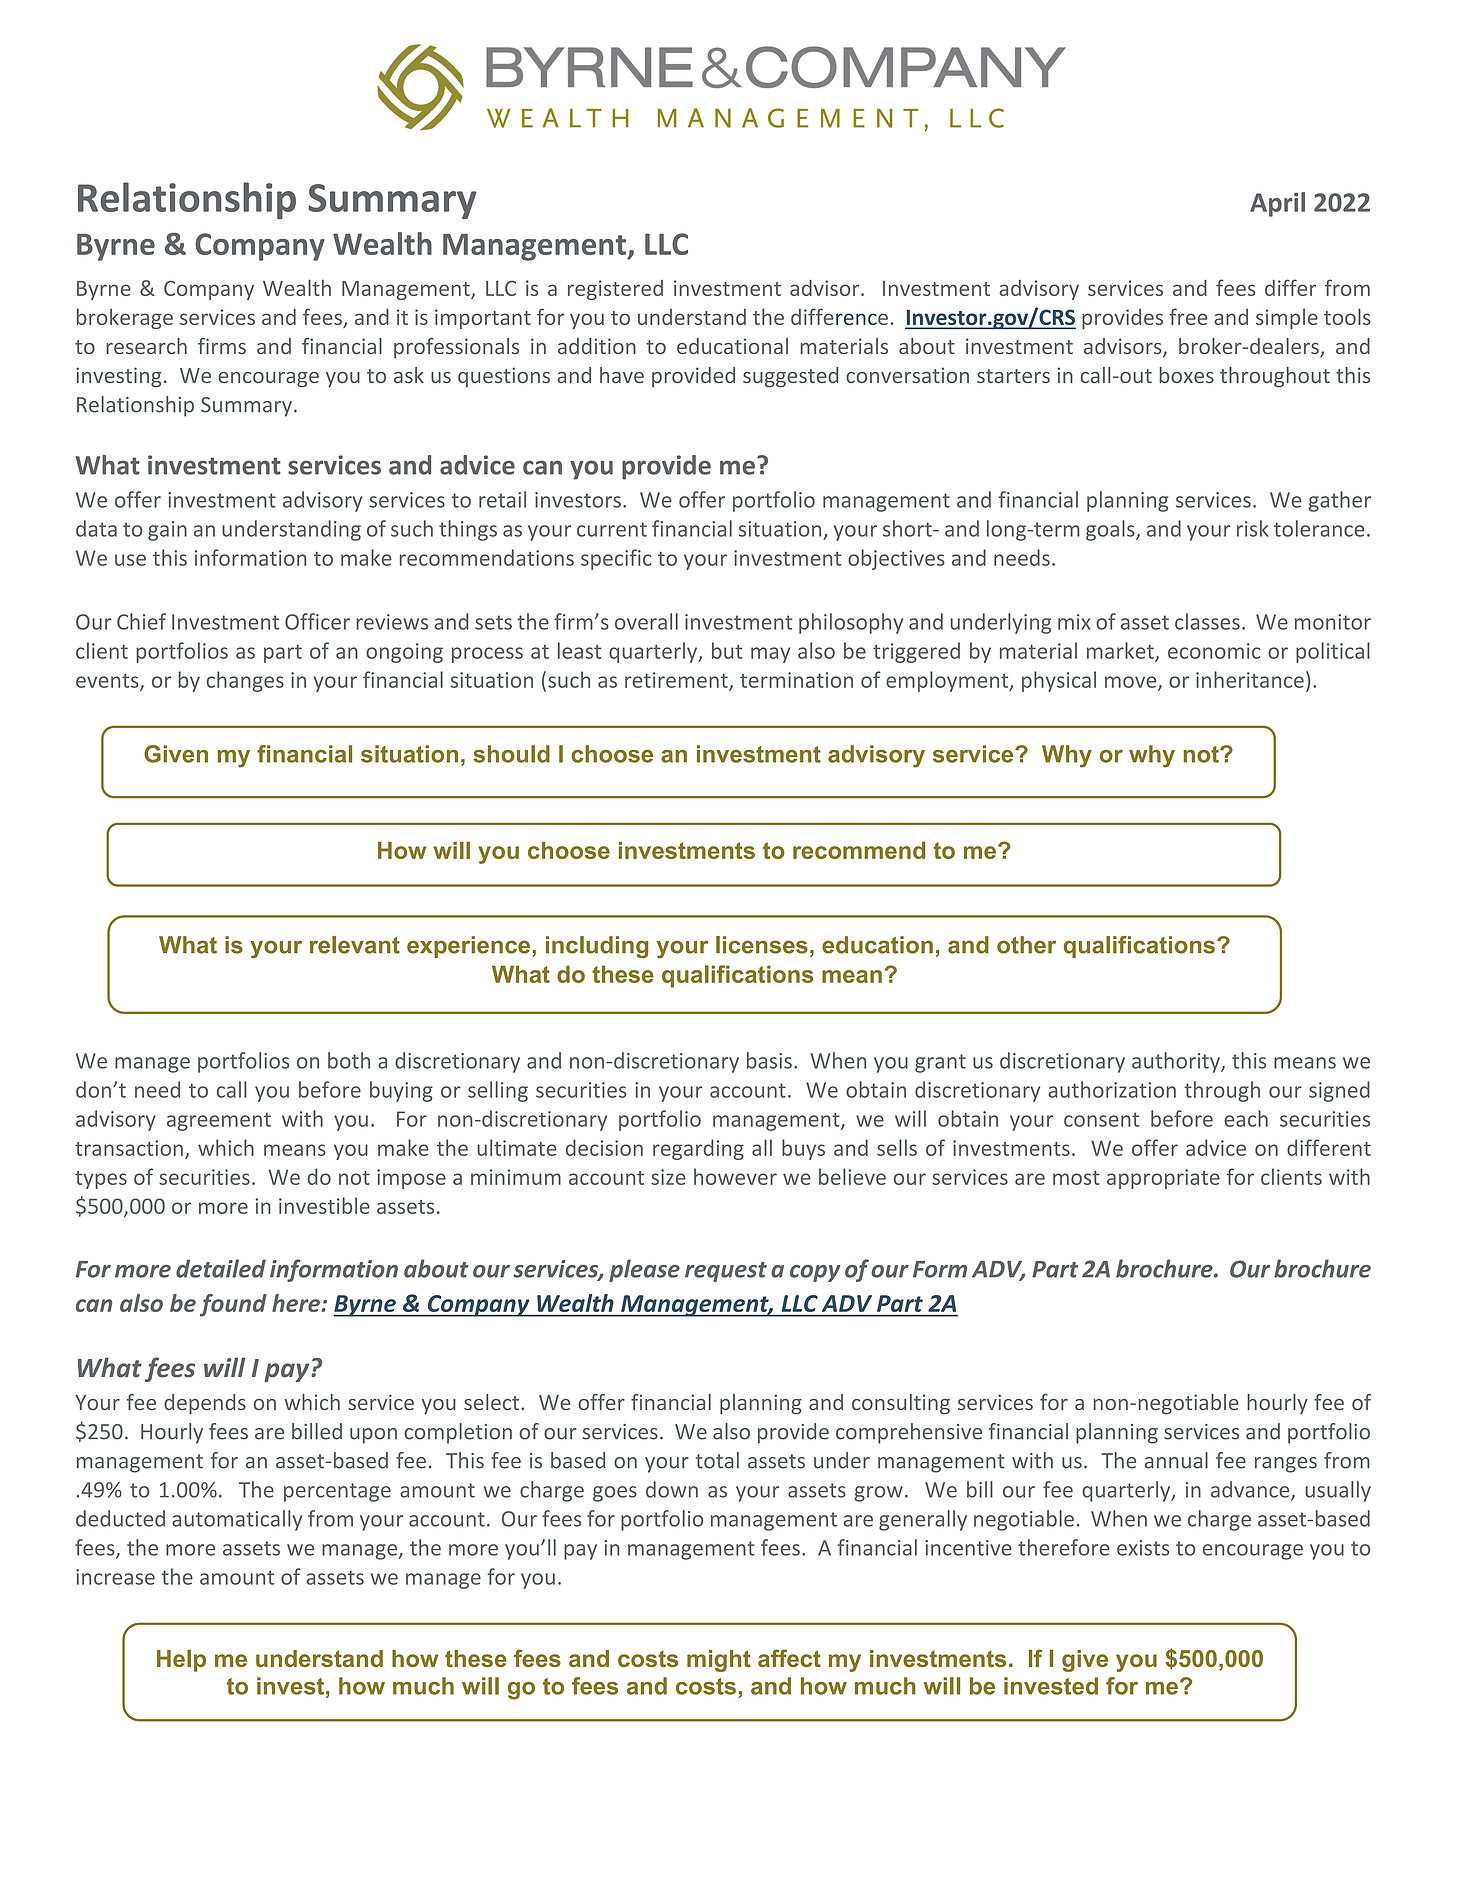 This image has width=1457, height=1886. What do you see at coordinates (1250, 679) in the image?
I see `inheritance` at bounding box center [1250, 679].
